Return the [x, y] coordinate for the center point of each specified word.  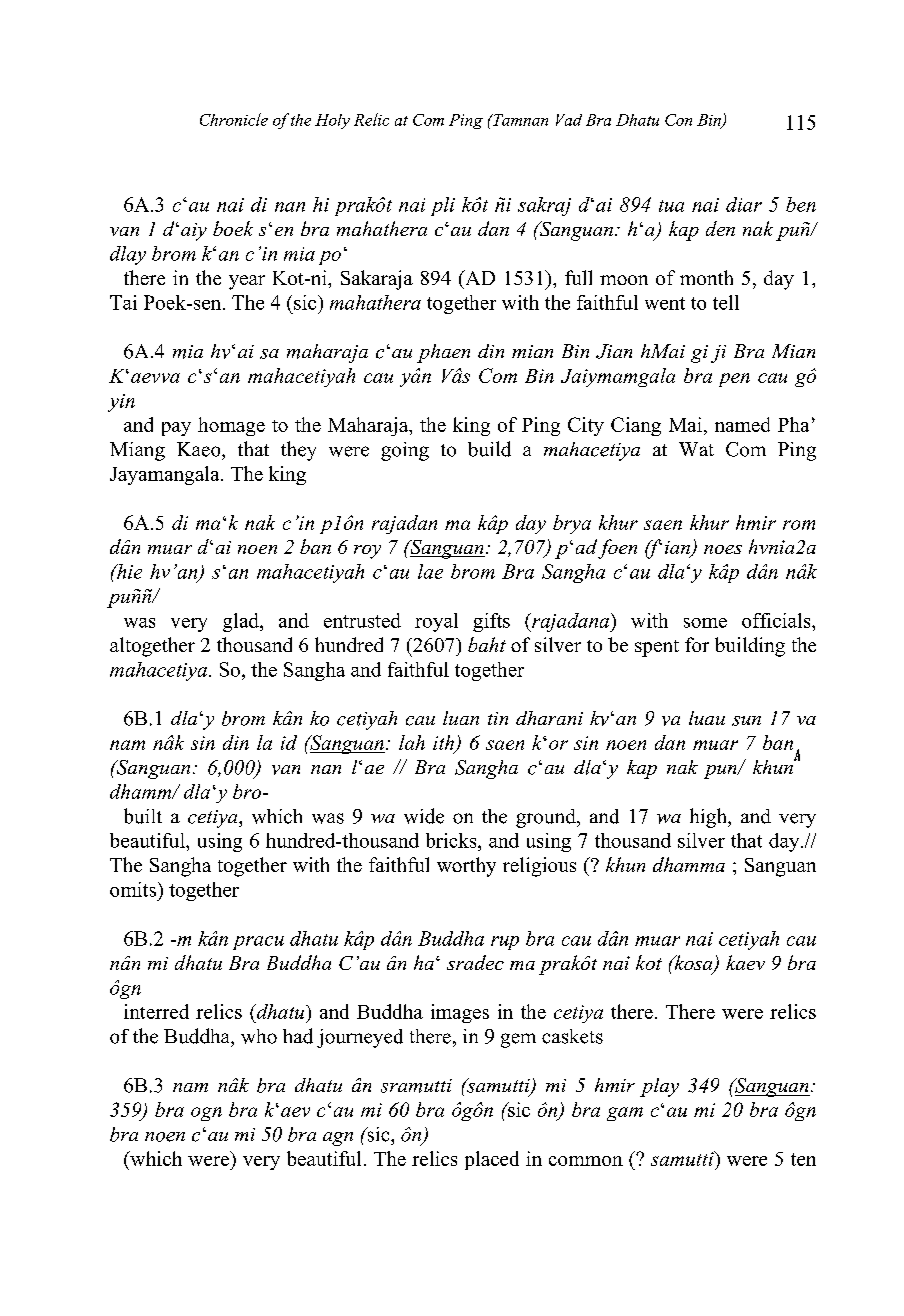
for [697, 644]
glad [242, 622]
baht [487, 644]
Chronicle [234, 119]
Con [678, 120]
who [259, 1036]
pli [443, 206]
